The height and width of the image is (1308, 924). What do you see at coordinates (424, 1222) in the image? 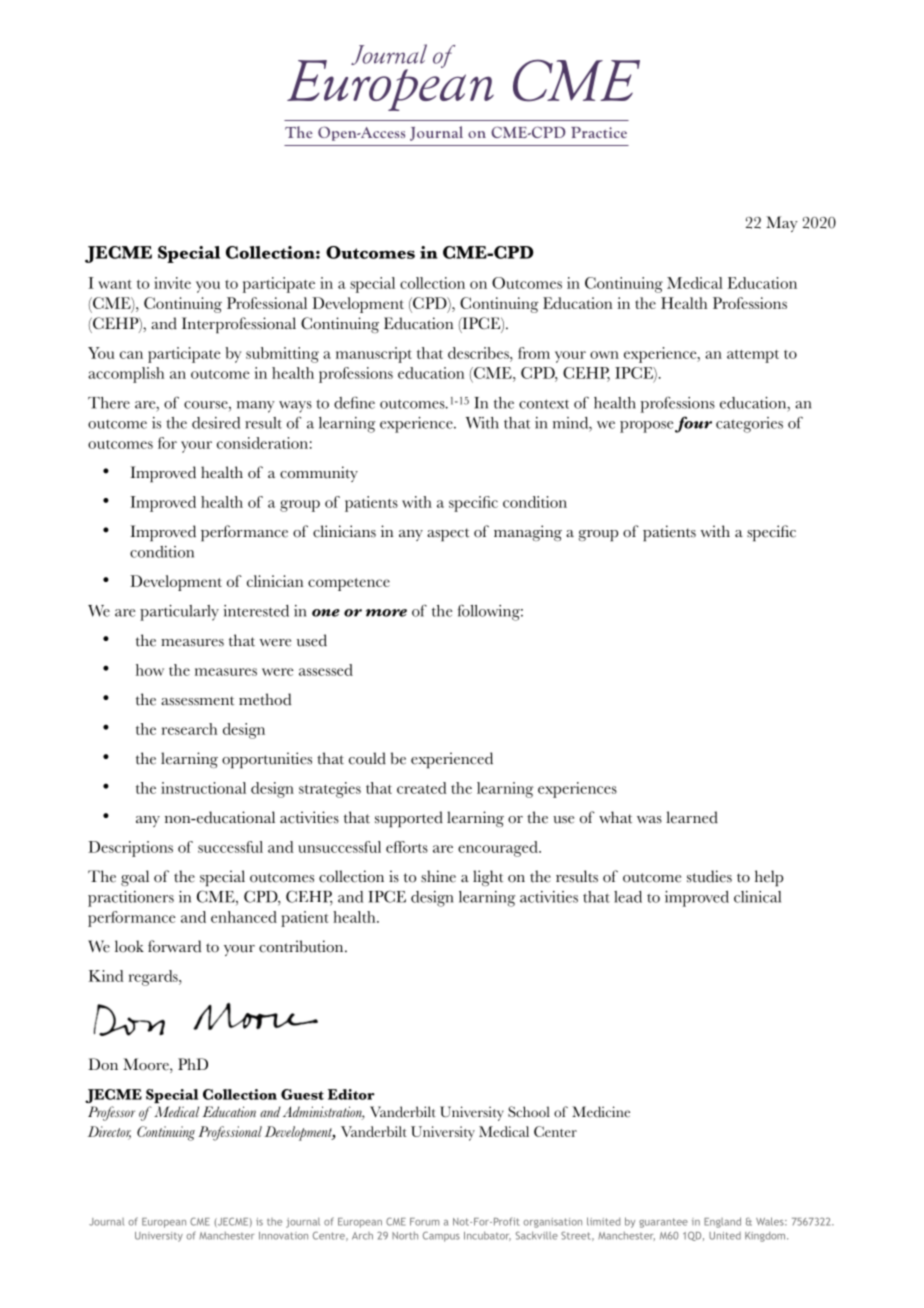
I see `Forum` at bounding box center [424, 1222].
